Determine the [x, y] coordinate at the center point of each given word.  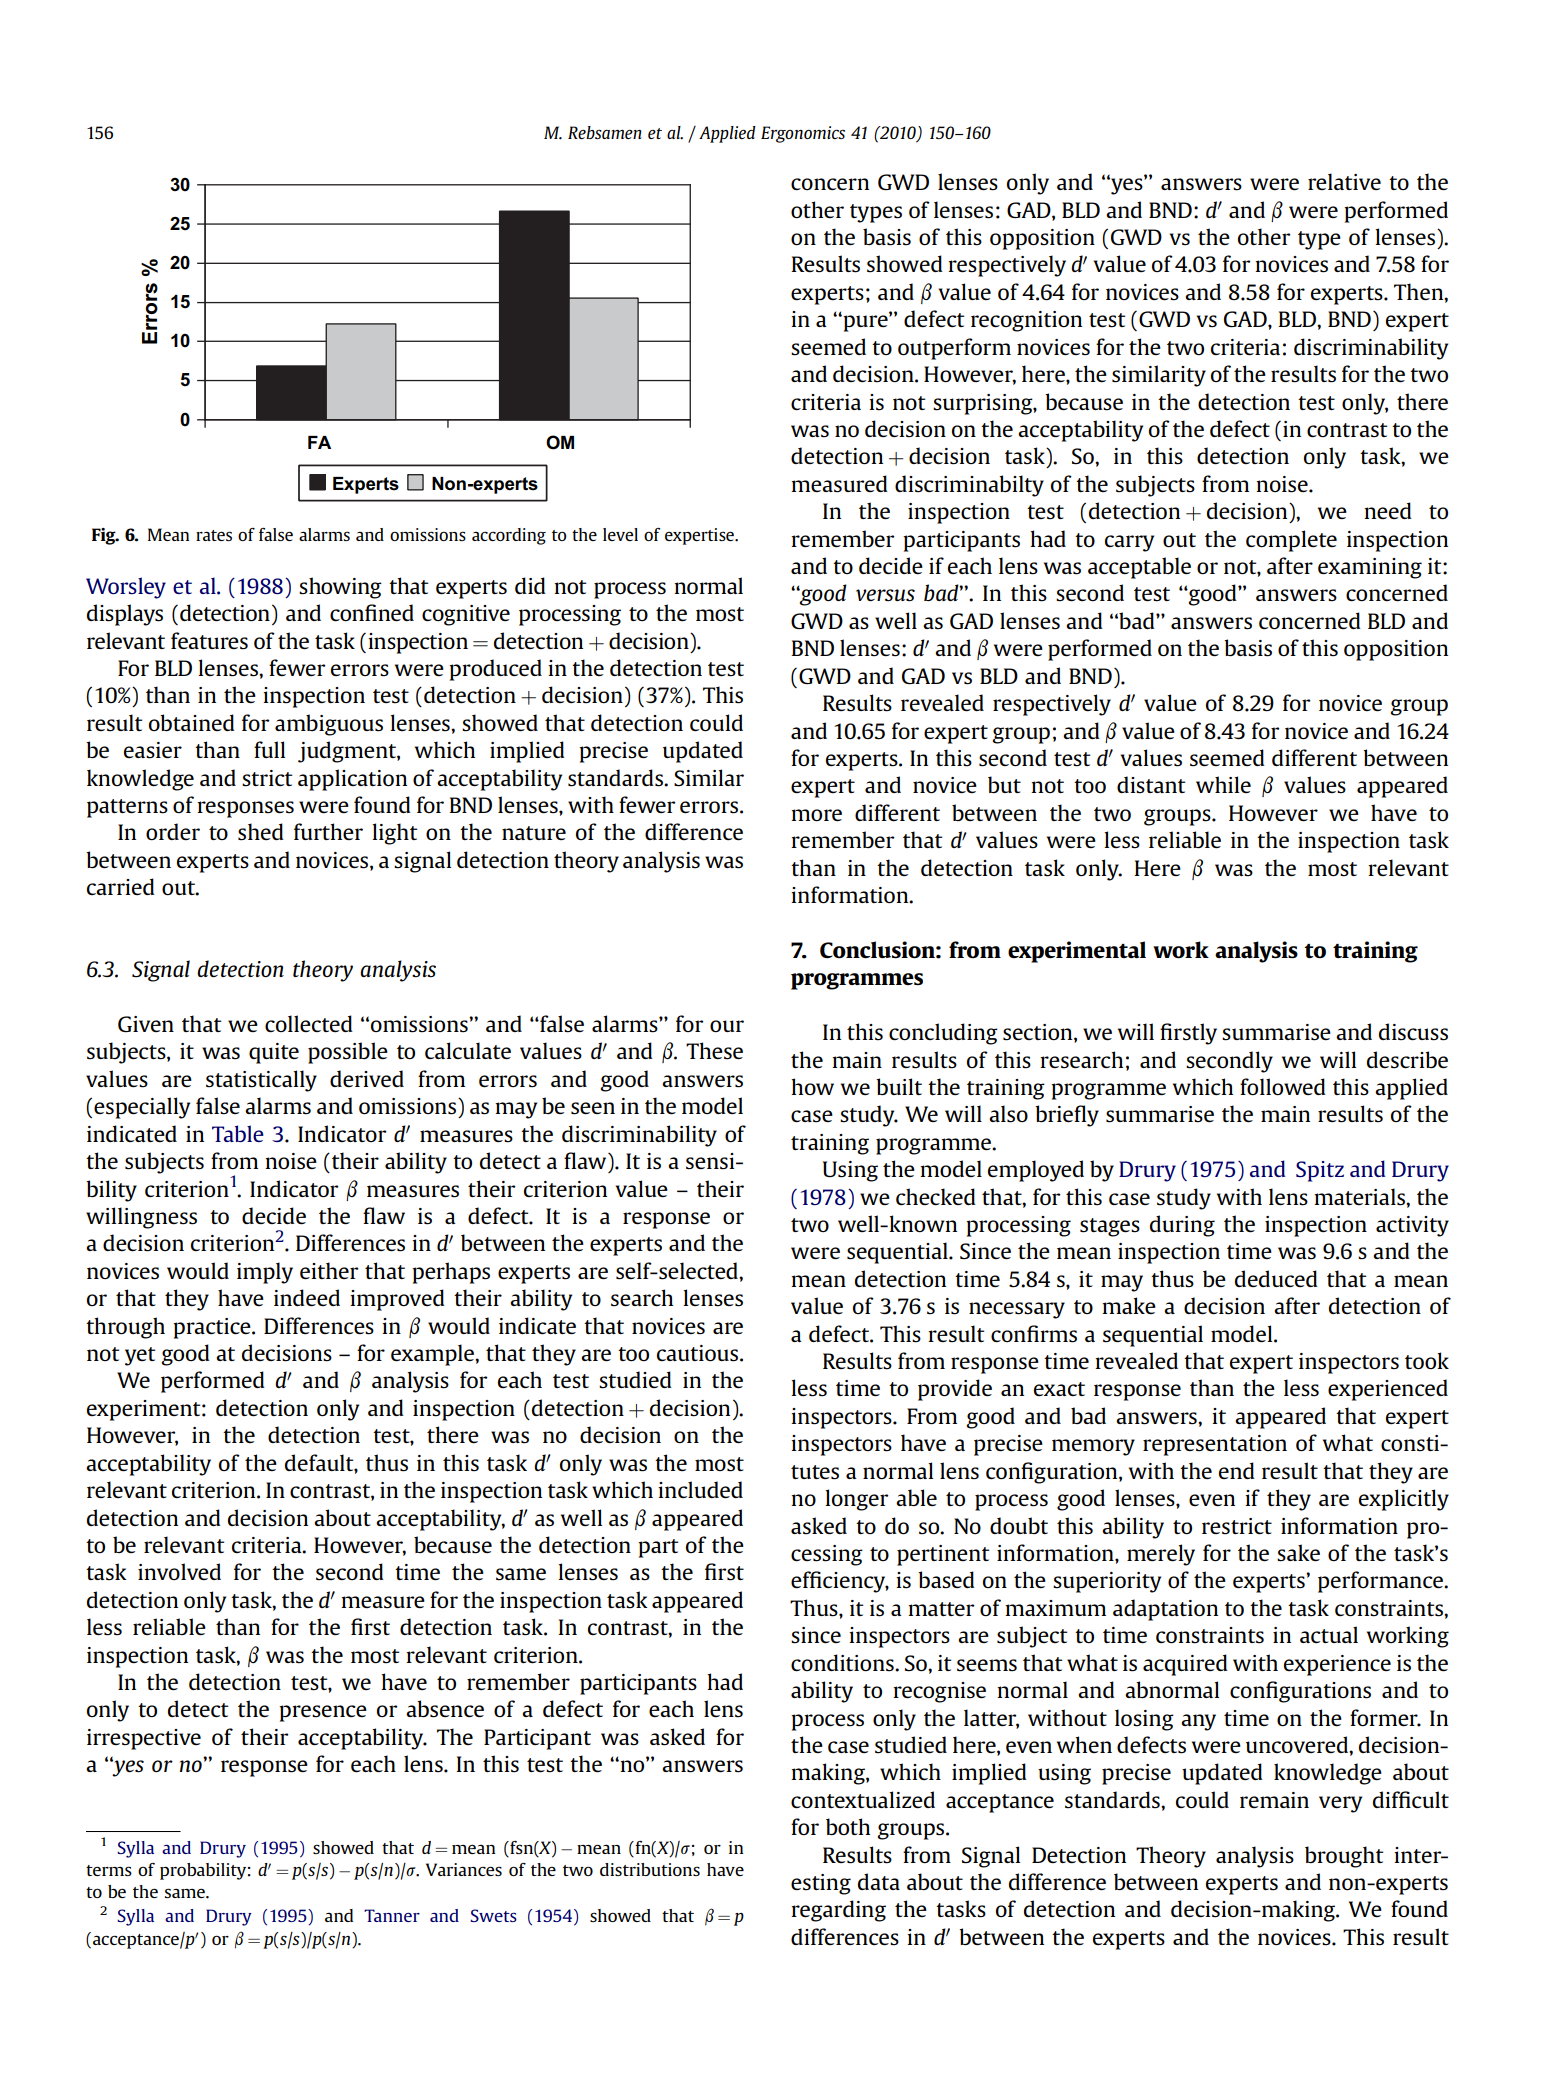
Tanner [392, 1915]
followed [1283, 1086]
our [727, 1026]
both [848, 1826]
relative [1344, 181]
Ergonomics [803, 134]
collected [309, 1023]
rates [214, 535]
